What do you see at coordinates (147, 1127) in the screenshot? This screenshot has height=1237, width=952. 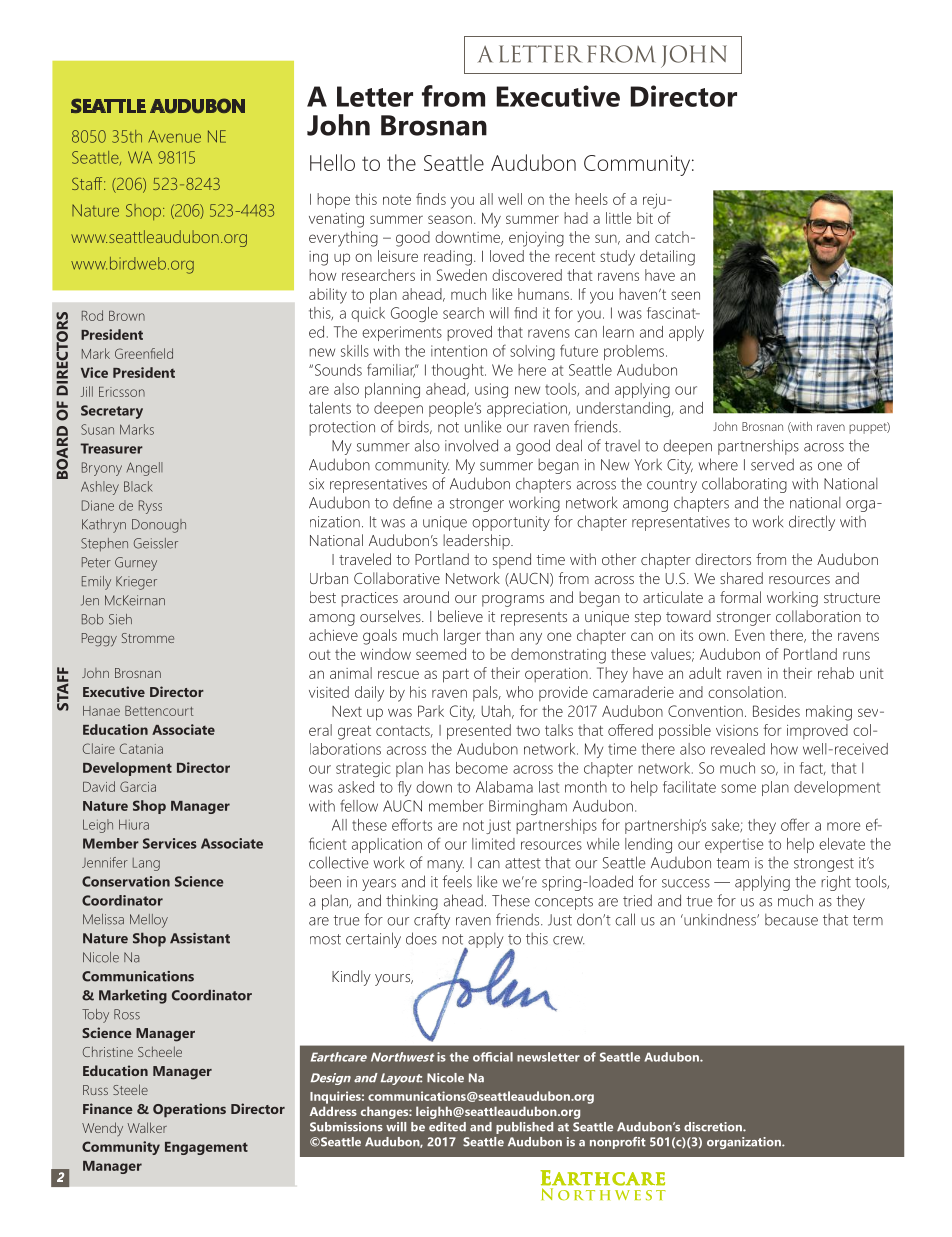 I see `Walker` at bounding box center [147, 1127].
